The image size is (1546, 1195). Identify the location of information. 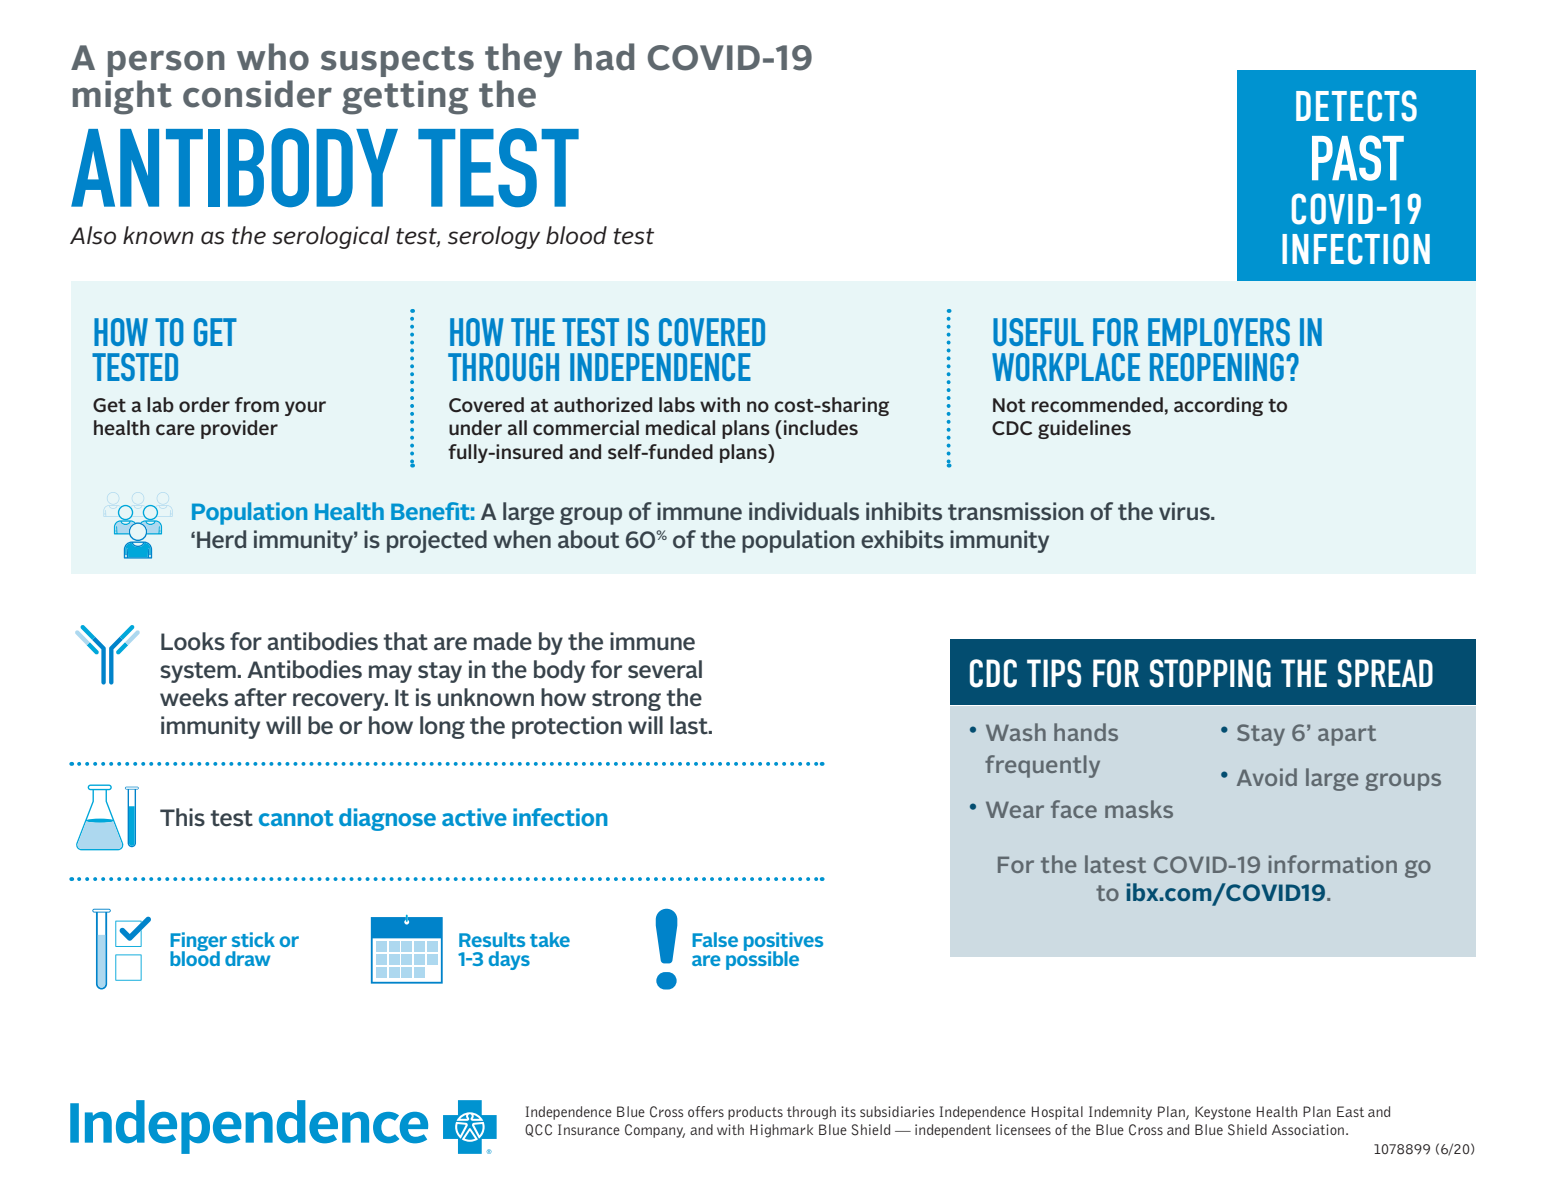
(1333, 864).
